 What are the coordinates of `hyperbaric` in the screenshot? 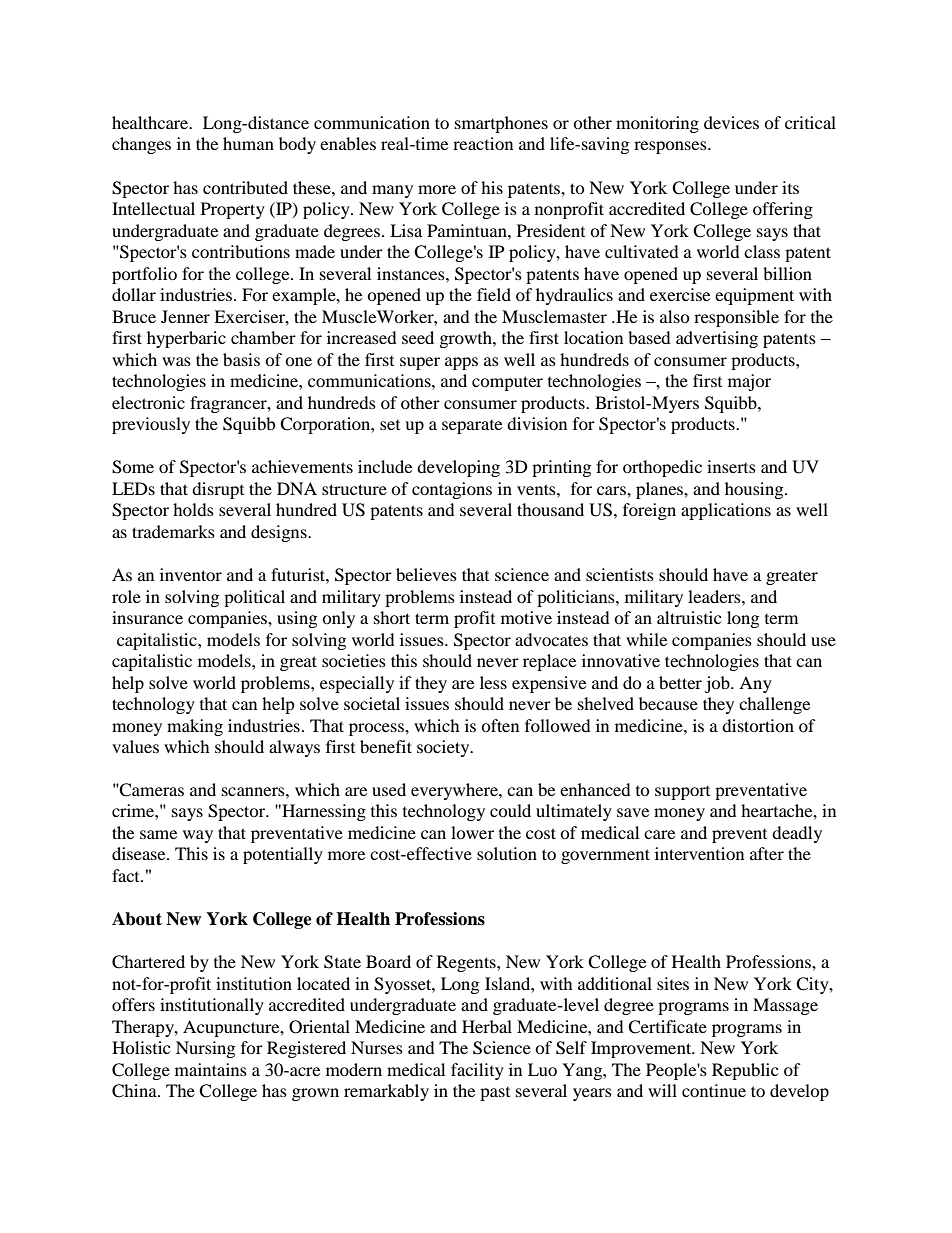 It's located at (186, 339).
